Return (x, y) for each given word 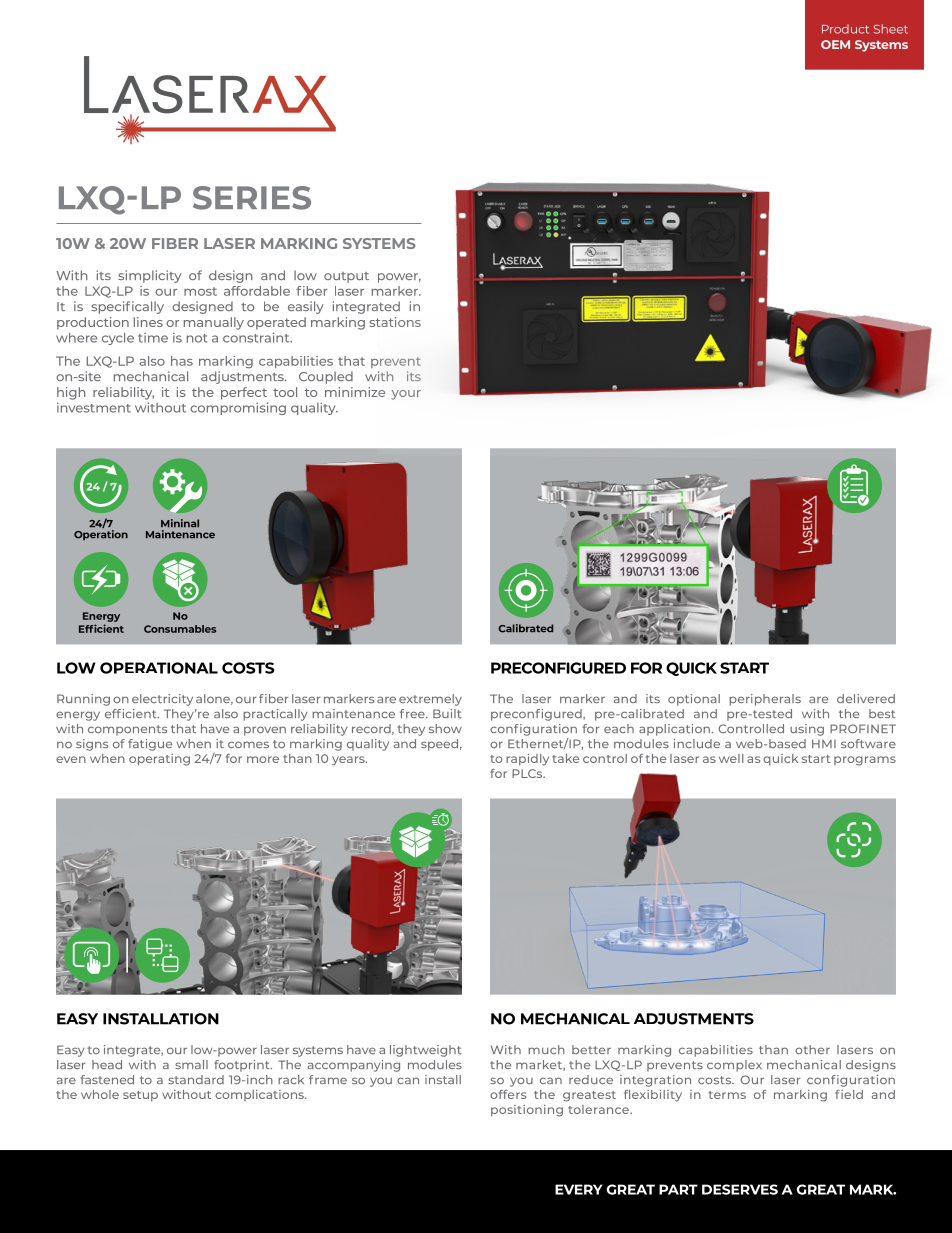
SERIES (252, 198)
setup (140, 1096)
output (346, 277)
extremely (430, 700)
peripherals (765, 700)
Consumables (180, 629)
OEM (835, 44)
